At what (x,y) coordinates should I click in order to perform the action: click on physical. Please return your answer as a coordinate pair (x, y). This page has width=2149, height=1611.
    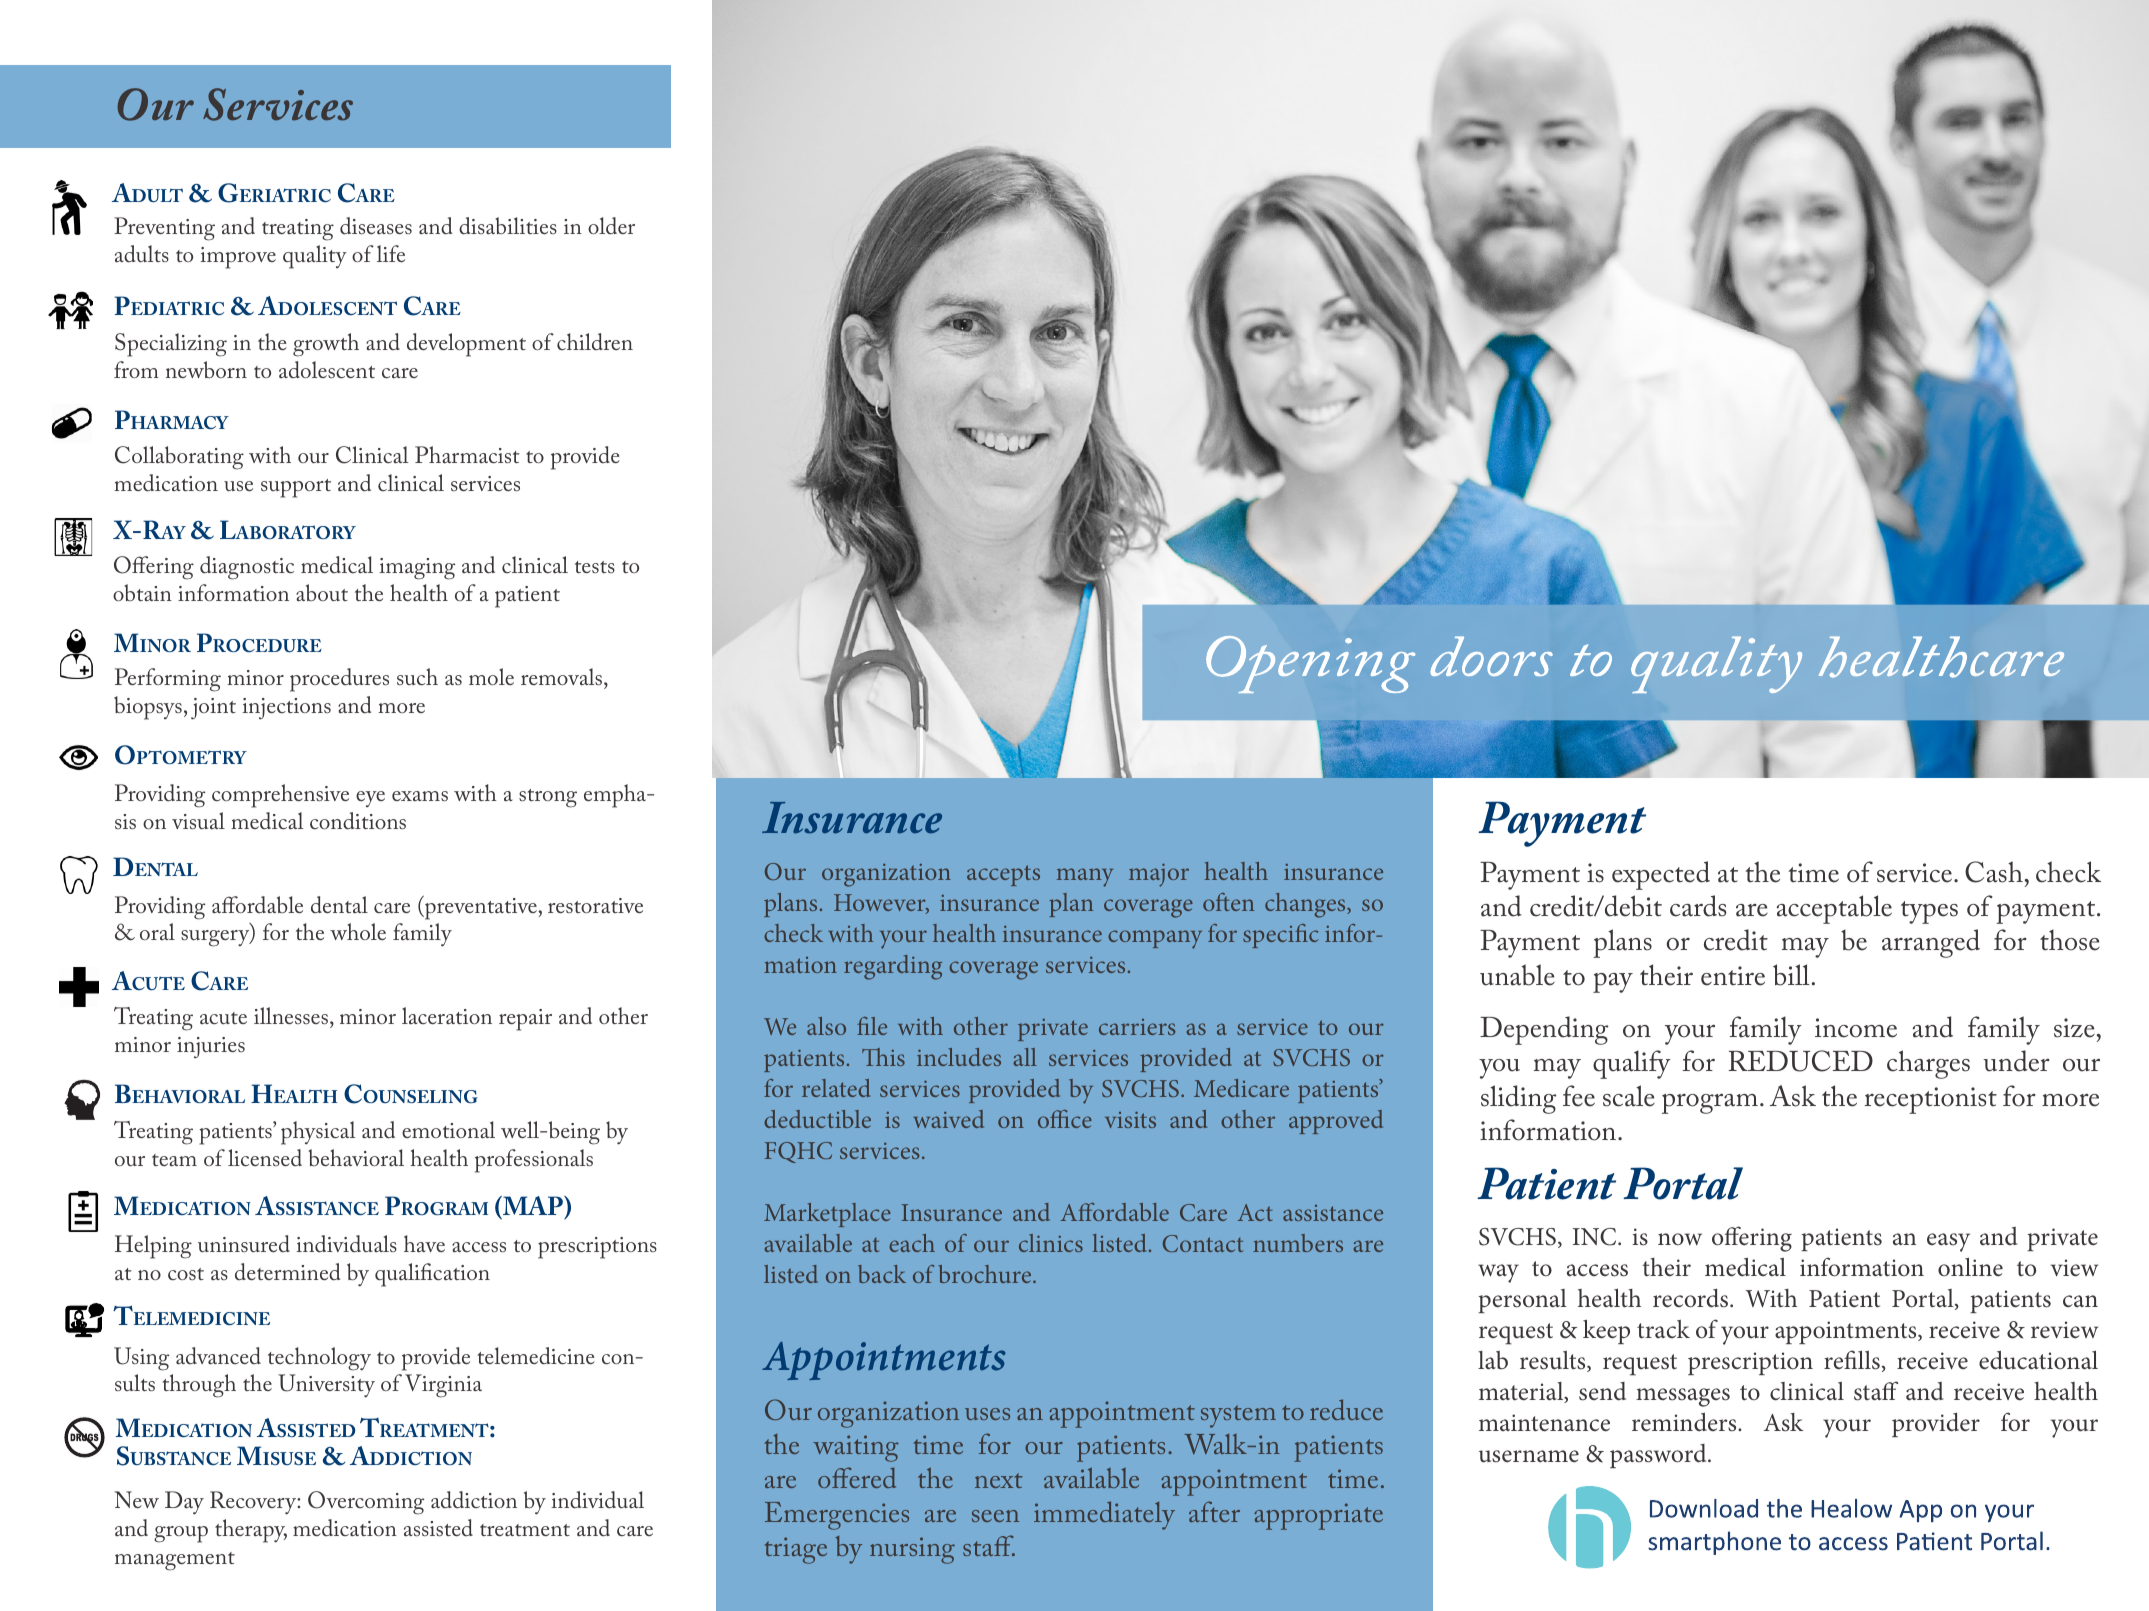
    Looking at the image, I should click on (318, 1133).
